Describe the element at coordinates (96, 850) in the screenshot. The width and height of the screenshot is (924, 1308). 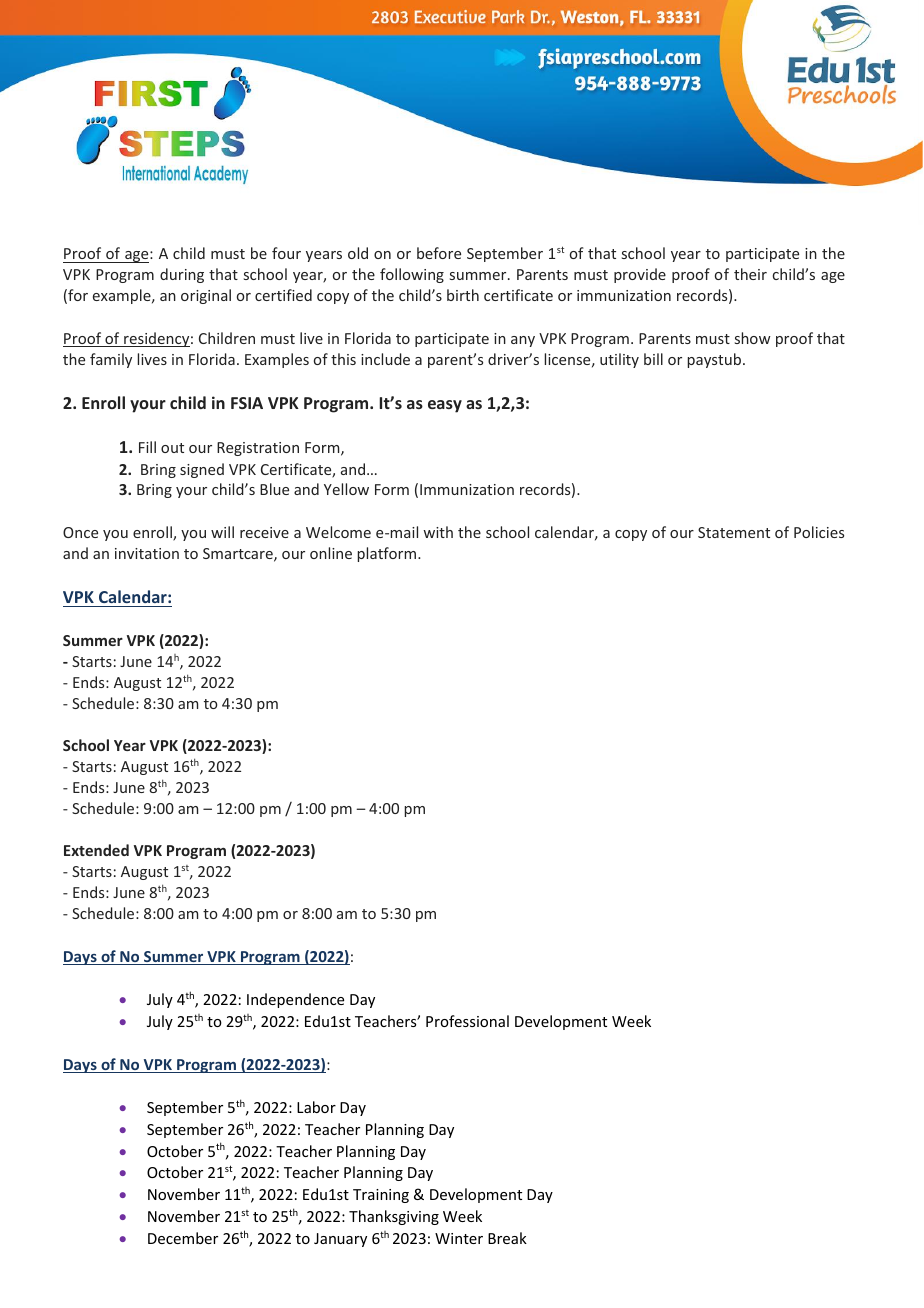
I see `Extended` at that location.
